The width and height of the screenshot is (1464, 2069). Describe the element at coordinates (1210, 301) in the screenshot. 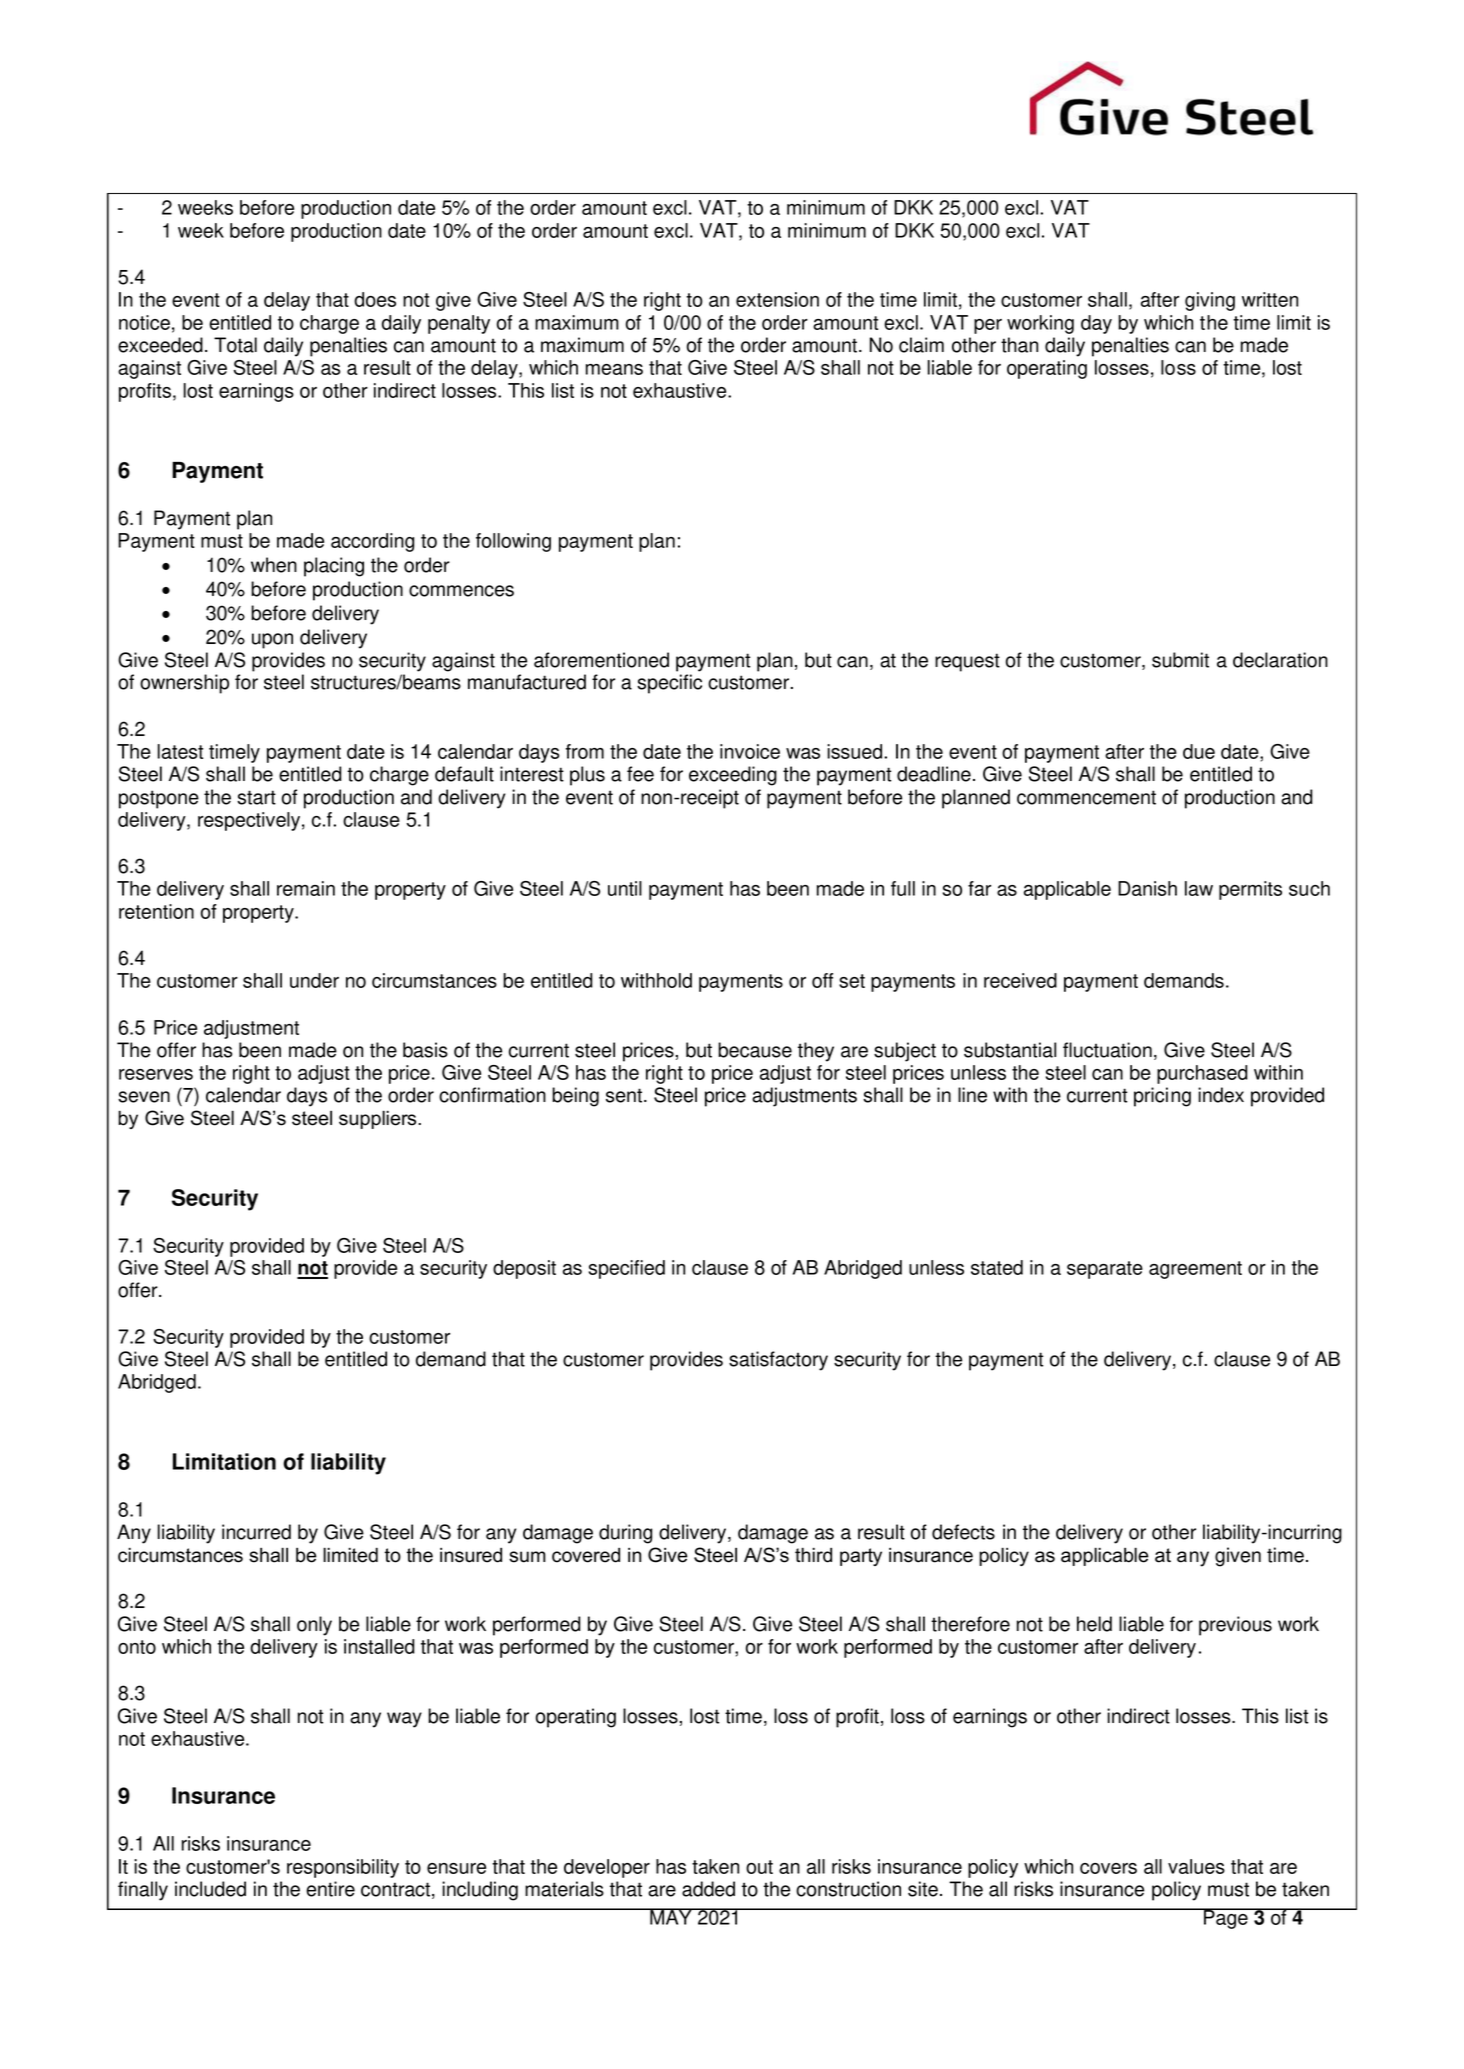

I see `giving` at that location.
